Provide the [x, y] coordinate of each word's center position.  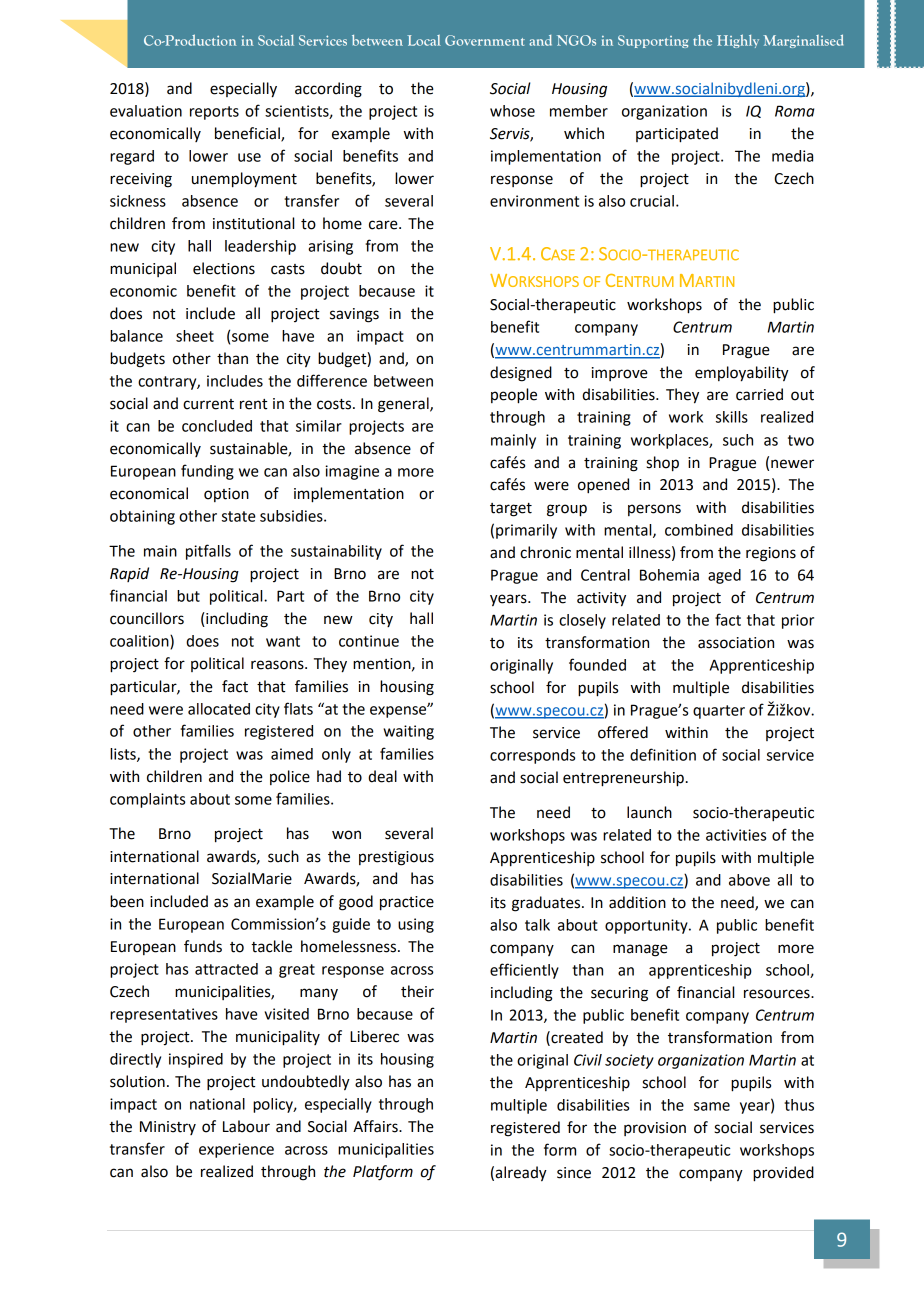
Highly [738, 41]
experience [236, 1150]
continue [369, 641]
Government [485, 40]
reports [214, 113]
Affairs [376, 1126]
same [712, 1106]
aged [724, 576]
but [188, 596]
